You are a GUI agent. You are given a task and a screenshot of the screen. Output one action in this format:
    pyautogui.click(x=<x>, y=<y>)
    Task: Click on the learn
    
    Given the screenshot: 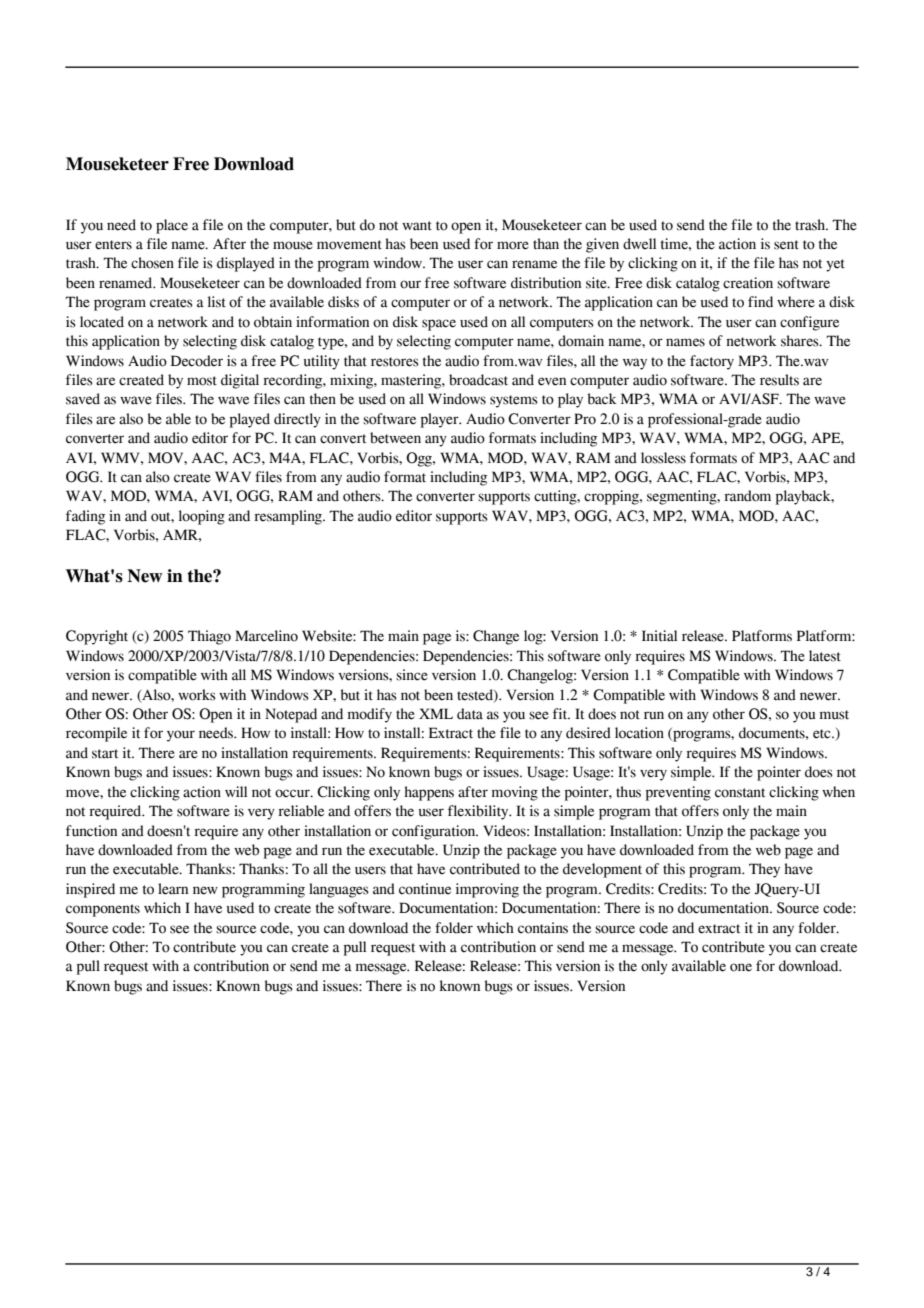 What is the action you would take?
    pyautogui.click(x=173, y=889)
